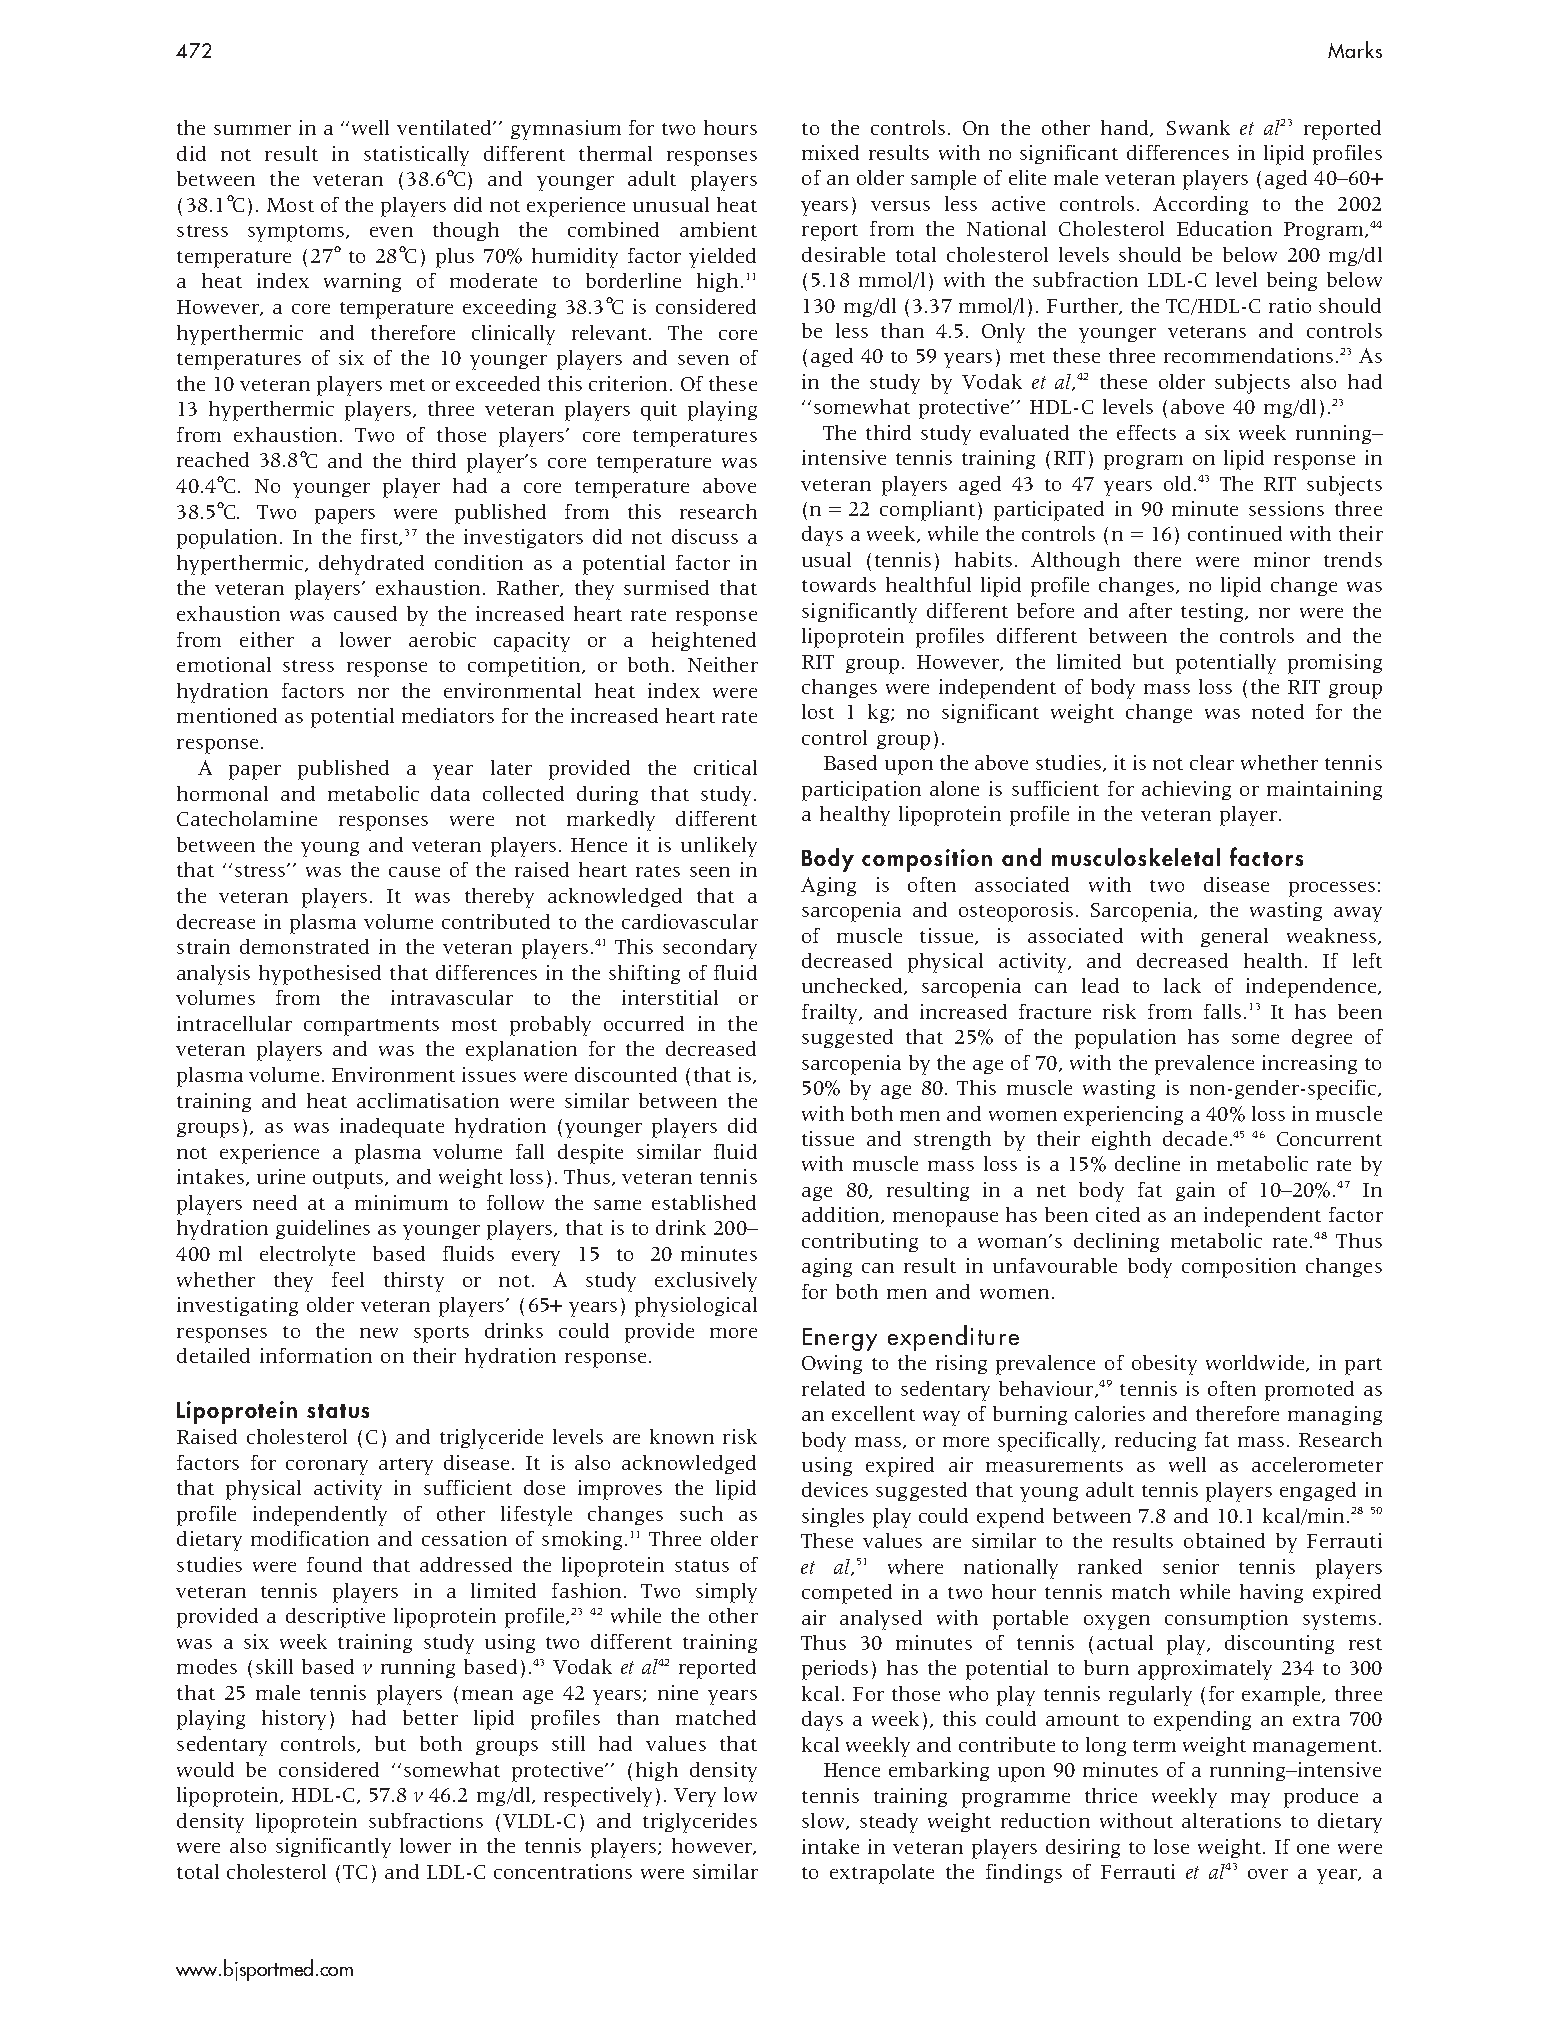  Describe the element at coordinates (830, 152) in the screenshot. I see `mixed` at that location.
